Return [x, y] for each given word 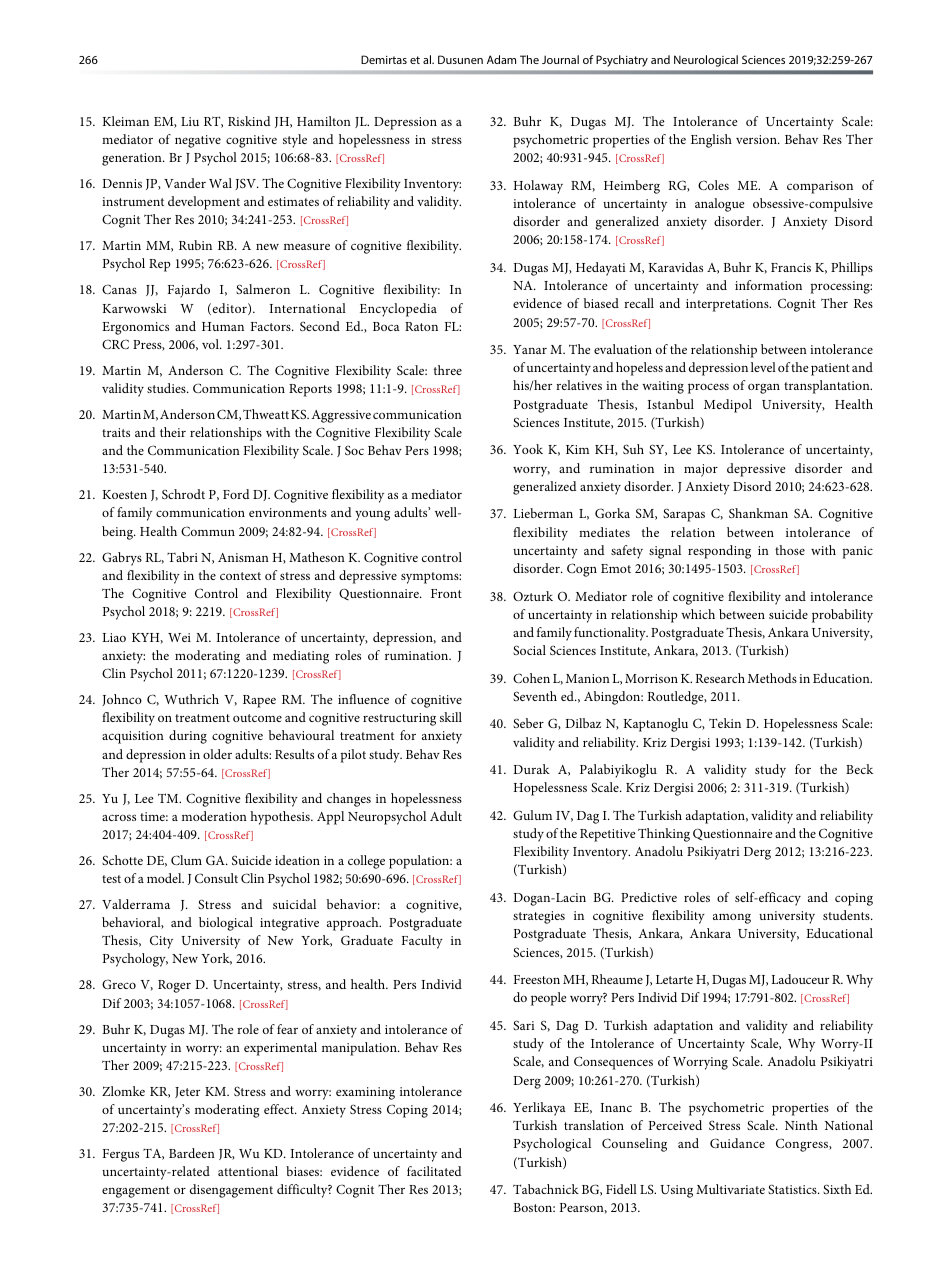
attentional [248, 1171]
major [701, 470]
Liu [190, 121]
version [757, 139]
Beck [859, 769]
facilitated [434, 1171]
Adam [501, 59]
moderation [214, 816]
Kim [577, 449]
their [173, 432]
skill [451, 717]
